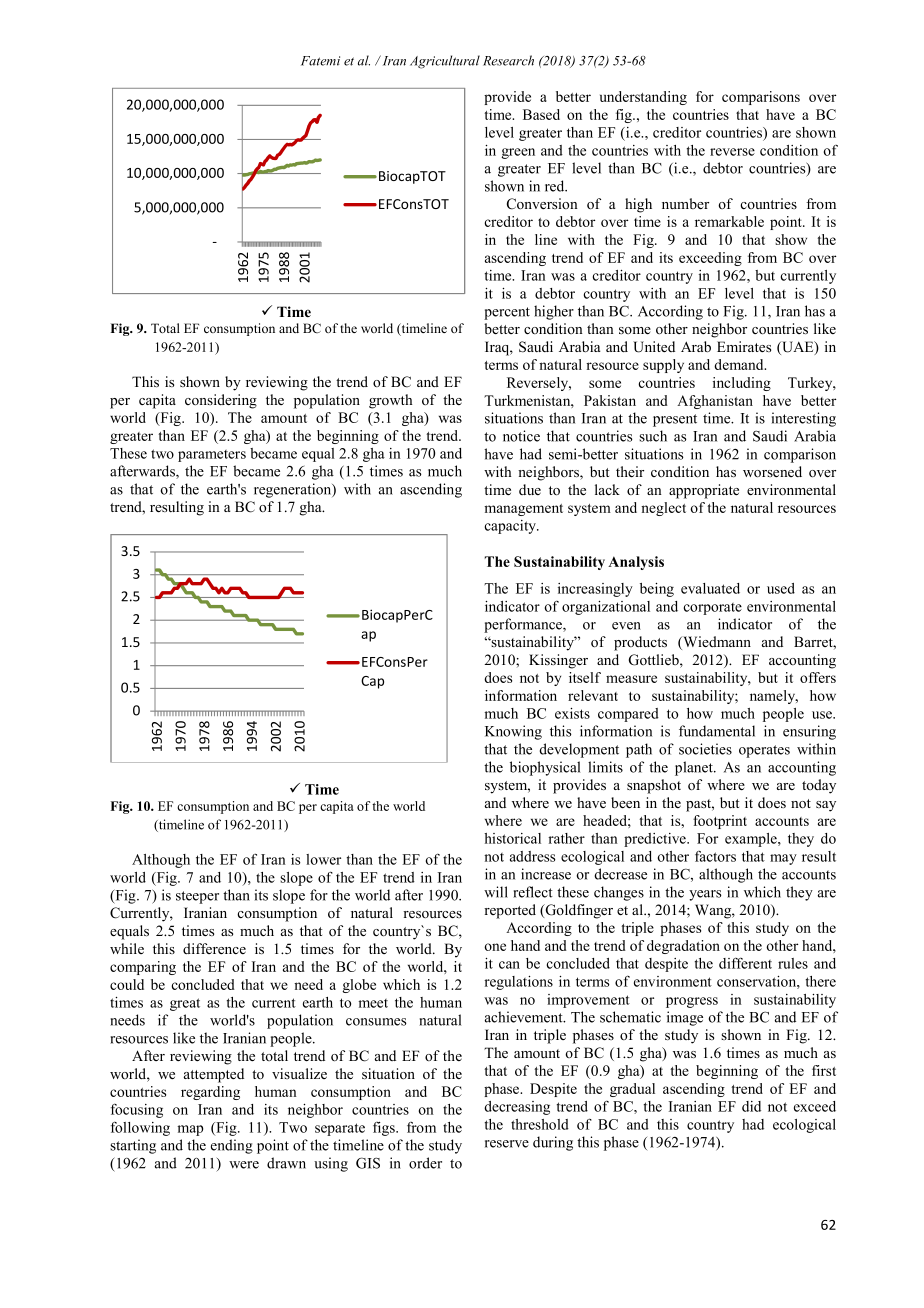 The width and height of the image is (924, 1308). Describe the element at coordinates (507, 313) in the image. I see `percent` at that location.
